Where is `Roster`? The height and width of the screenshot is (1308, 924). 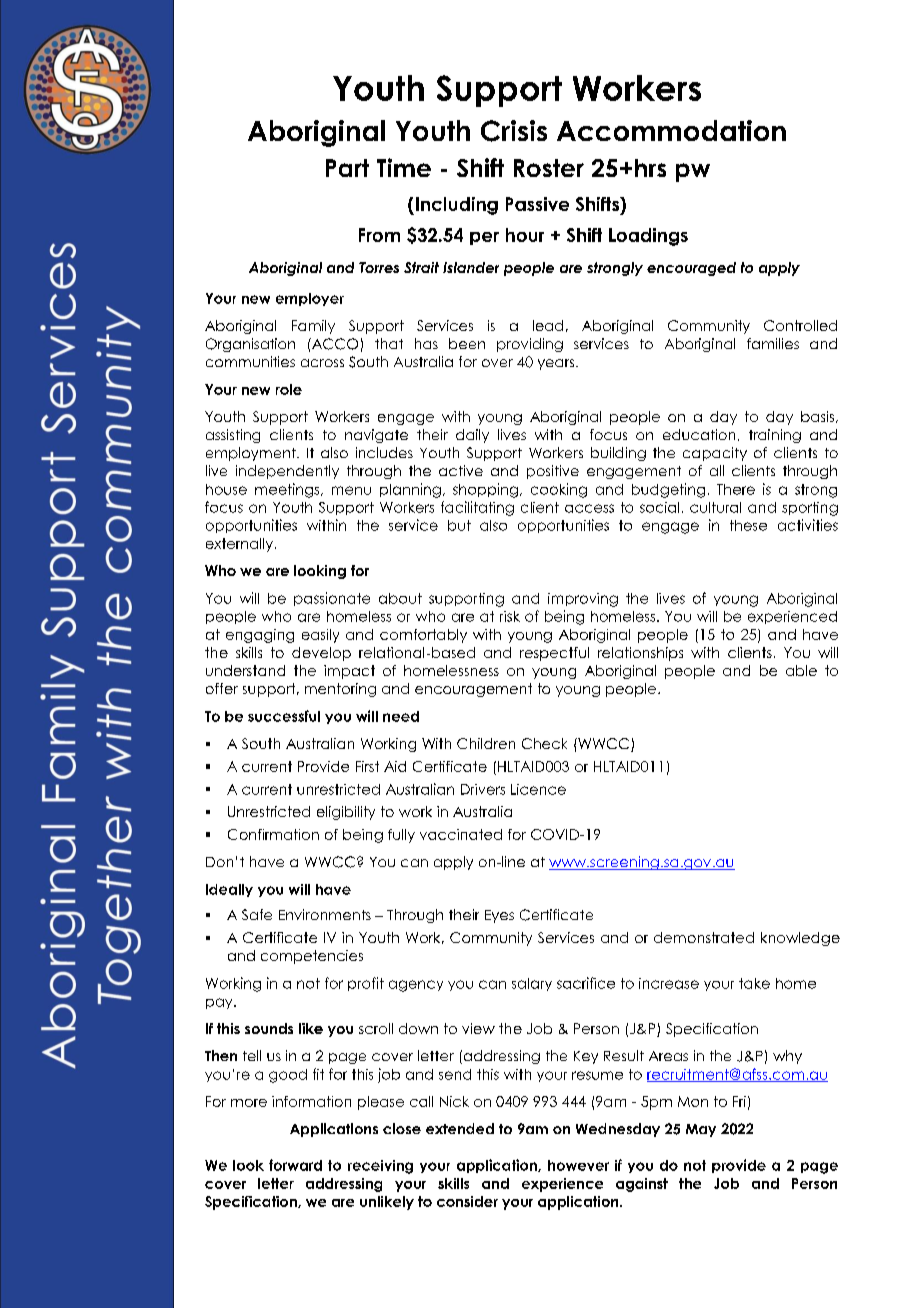 Roster is located at coordinates (549, 168).
